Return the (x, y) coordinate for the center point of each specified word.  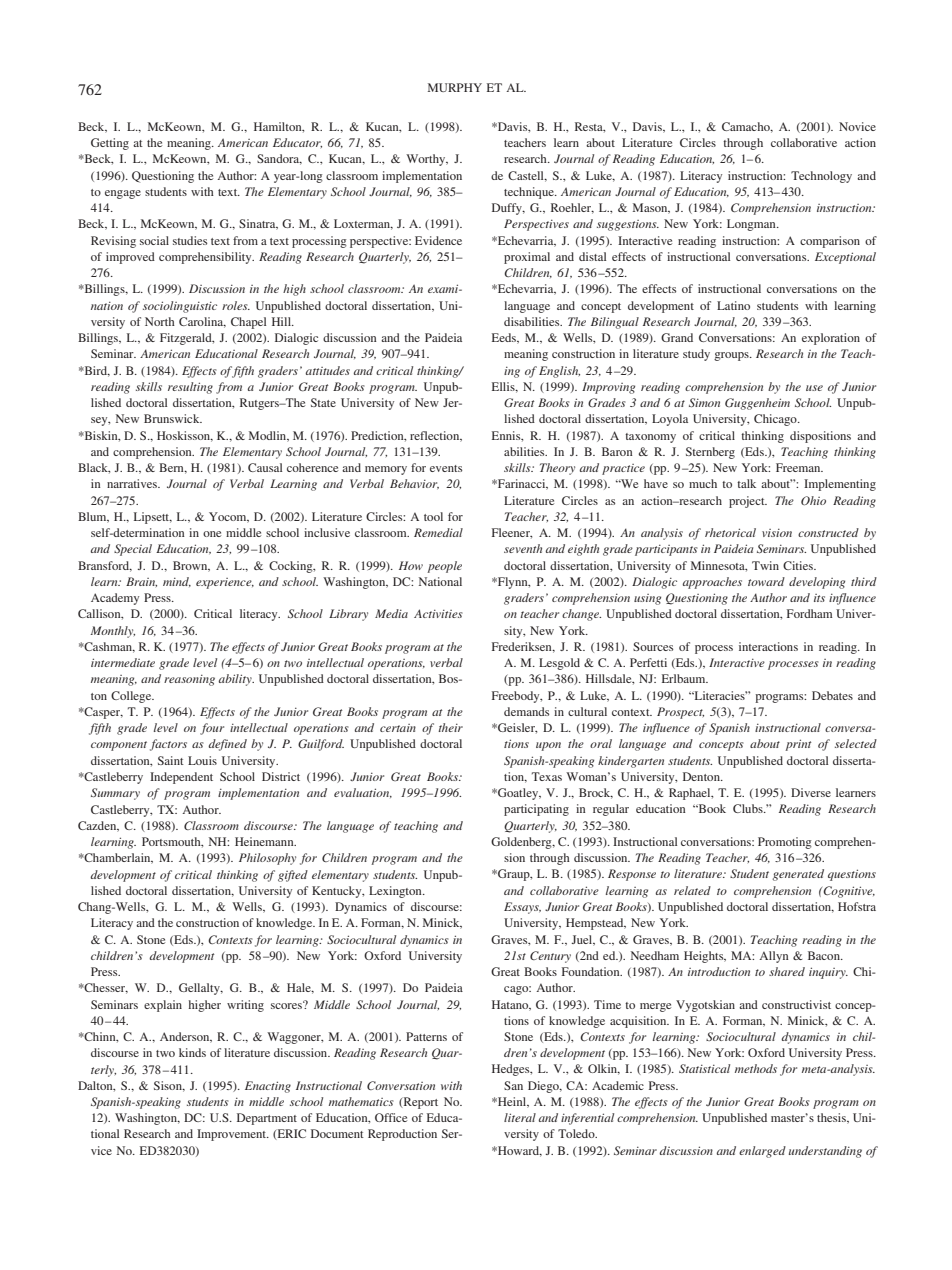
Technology (821, 177)
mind (177, 582)
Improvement (233, 1135)
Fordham (809, 613)
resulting (190, 388)
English (559, 372)
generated (798, 875)
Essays (522, 908)
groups (732, 356)
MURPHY (455, 87)
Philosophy (267, 859)
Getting (110, 144)
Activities (438, 613)
